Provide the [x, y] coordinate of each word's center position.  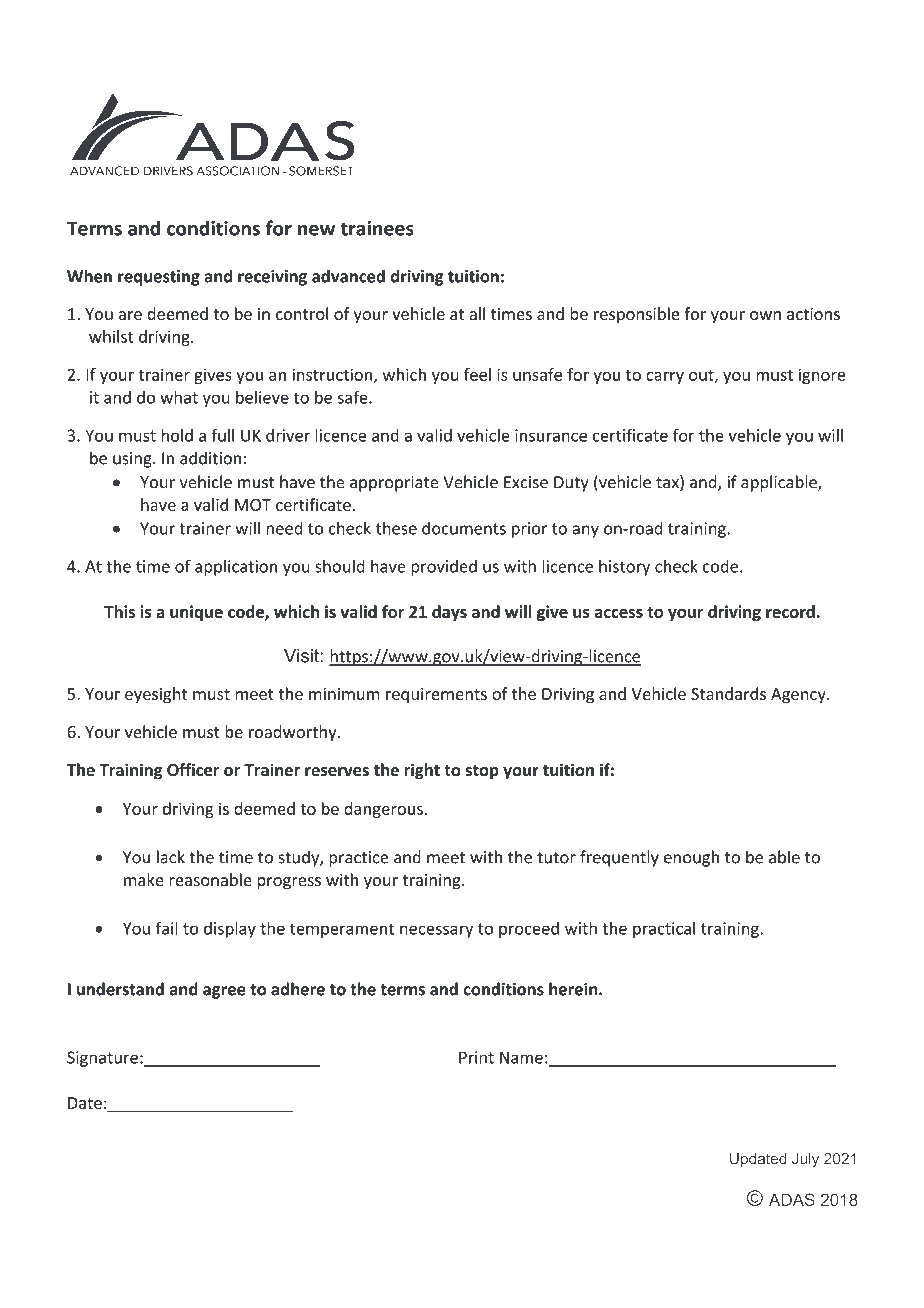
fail [167, 928]
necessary [436, 931]
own [765, 315]
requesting [159, 278]
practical [664, 929]
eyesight [156, 695]
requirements [436, 695]
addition [210, 458]
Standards [728, 693]
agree [224, 992]
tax [668, 483]
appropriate [394, 484]
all [477, 313]
